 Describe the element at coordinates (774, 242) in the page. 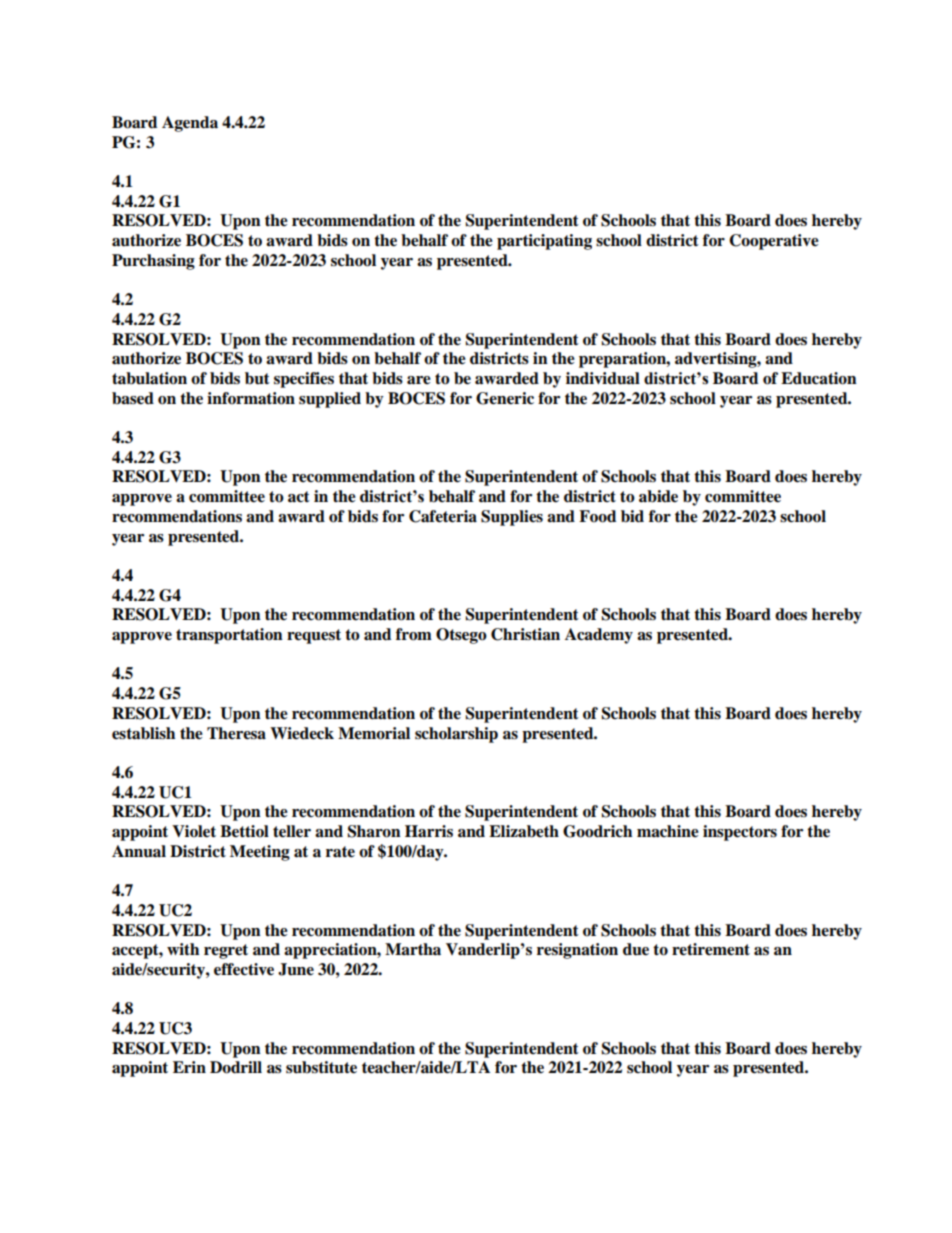

I see `Cooperative` at that location.
